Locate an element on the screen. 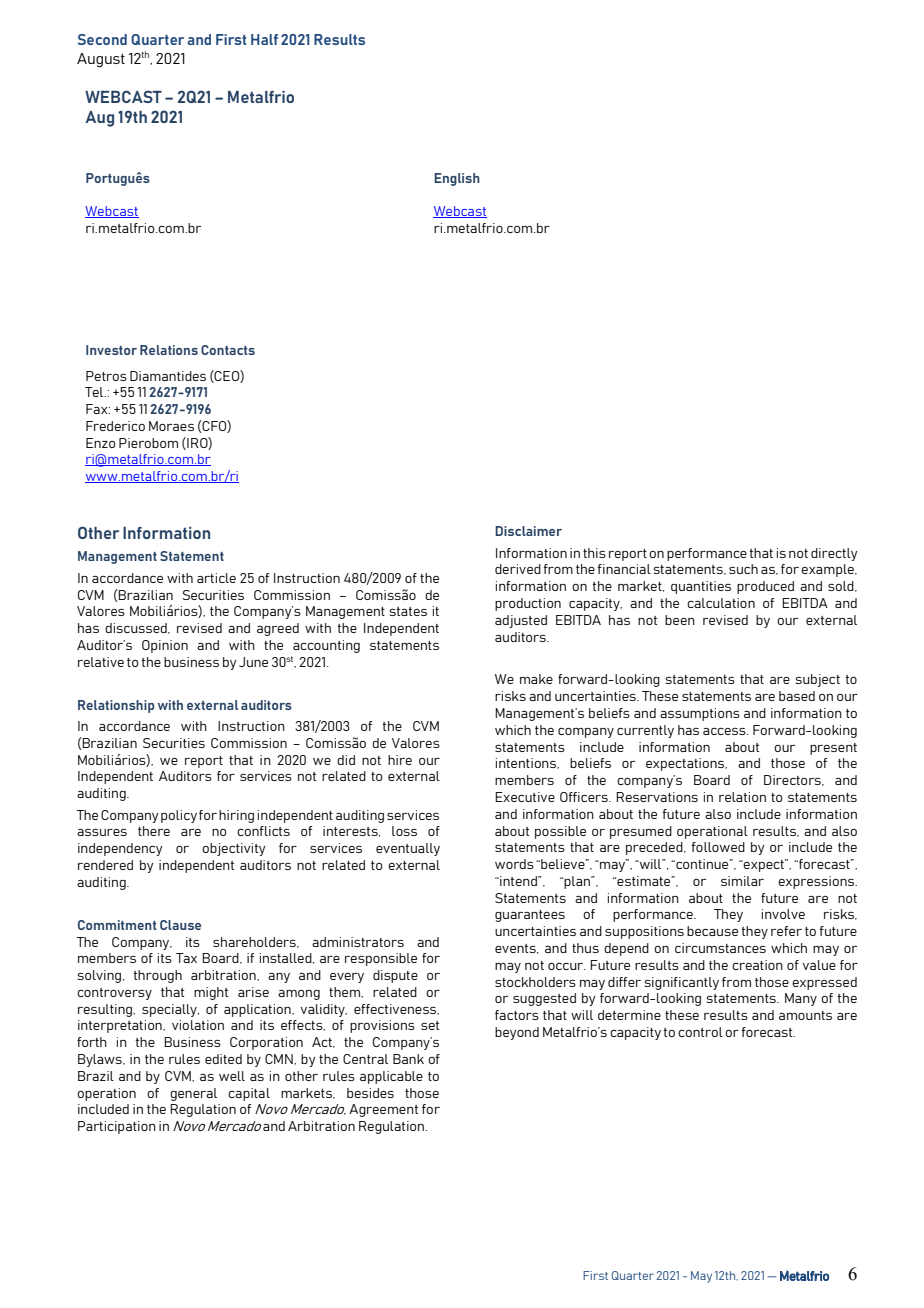 The image size is (924, 1308). directly is located at coordinates (834, 554).
